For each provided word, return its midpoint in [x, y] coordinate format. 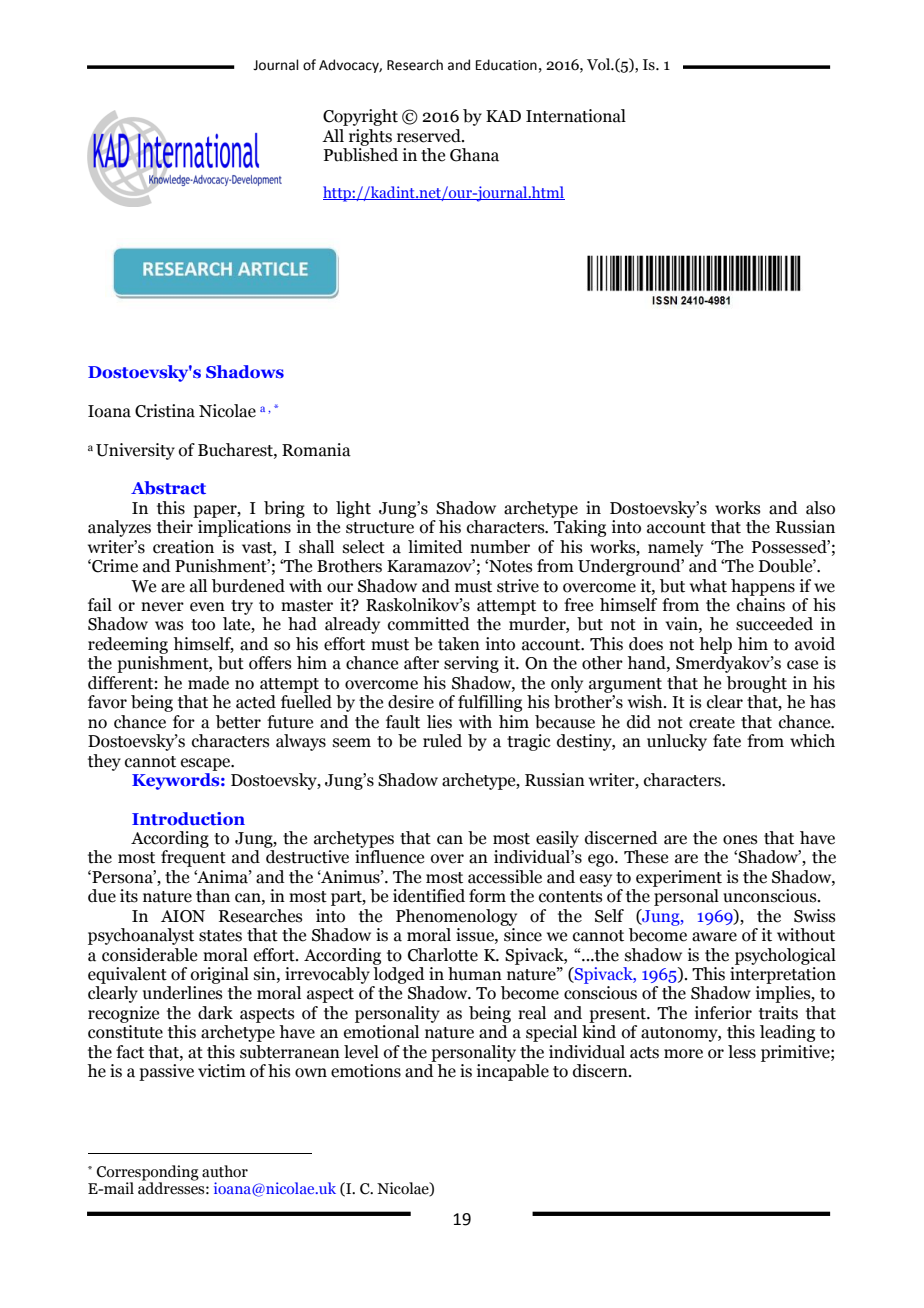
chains [761, 605]
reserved [430, 136]
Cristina [165, 411]
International [576, 116]
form [487, 896]
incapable [513, 1072]
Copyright [360, 117]
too [203, 625]
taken [459, 644]
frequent [193, 858]
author [225, 1171]
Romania [316, 450]
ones [740, 840]
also [820, 508]
